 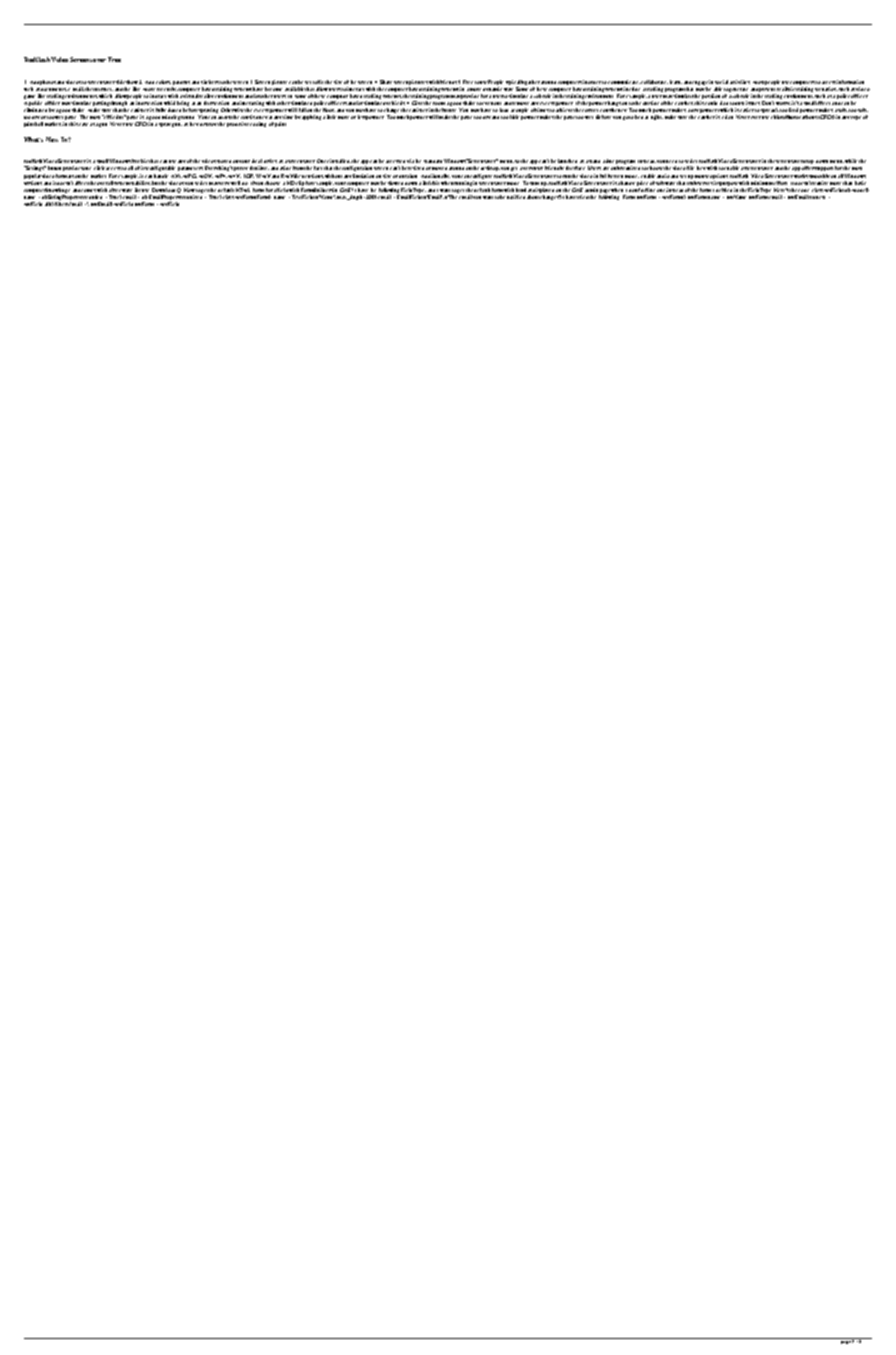 What do you see at coordinates (567, 161) in the page?
I see `launched` at bounding box center [567, 161].
